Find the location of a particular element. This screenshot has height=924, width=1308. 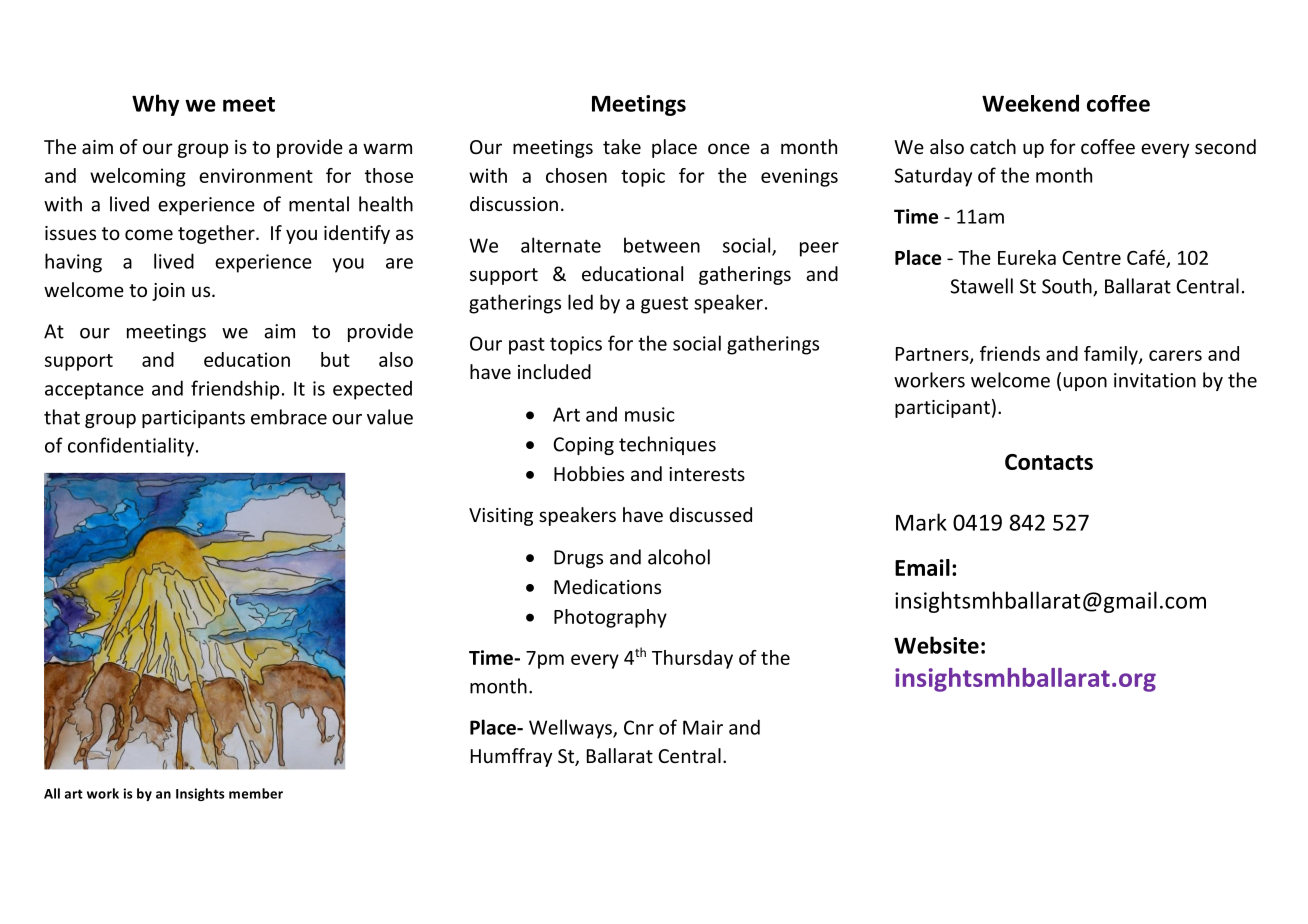

Medications is located at coordinates (607, 586).
